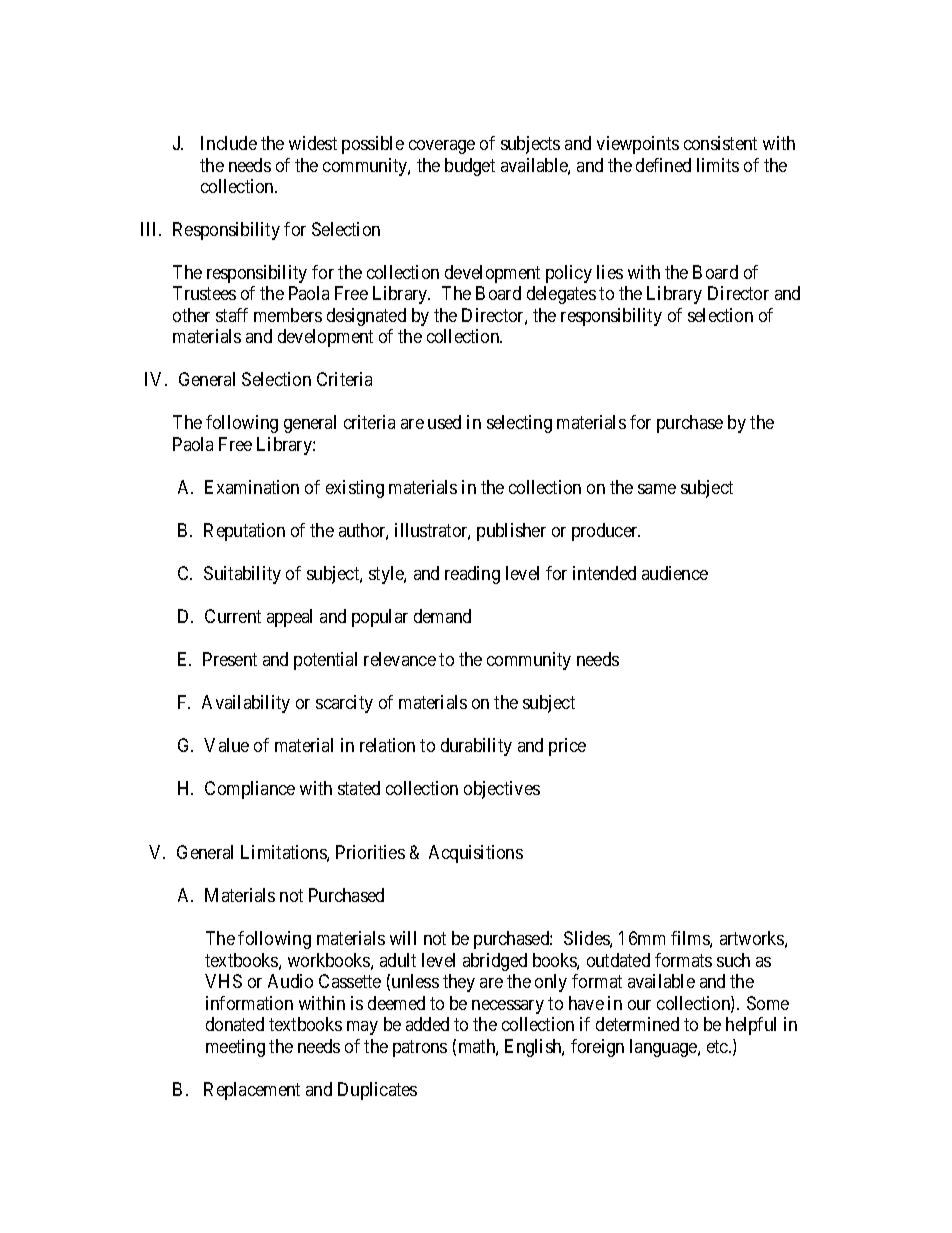  Describe the element at coordinates (476, 747) in the image. I see `durability` at that location.
